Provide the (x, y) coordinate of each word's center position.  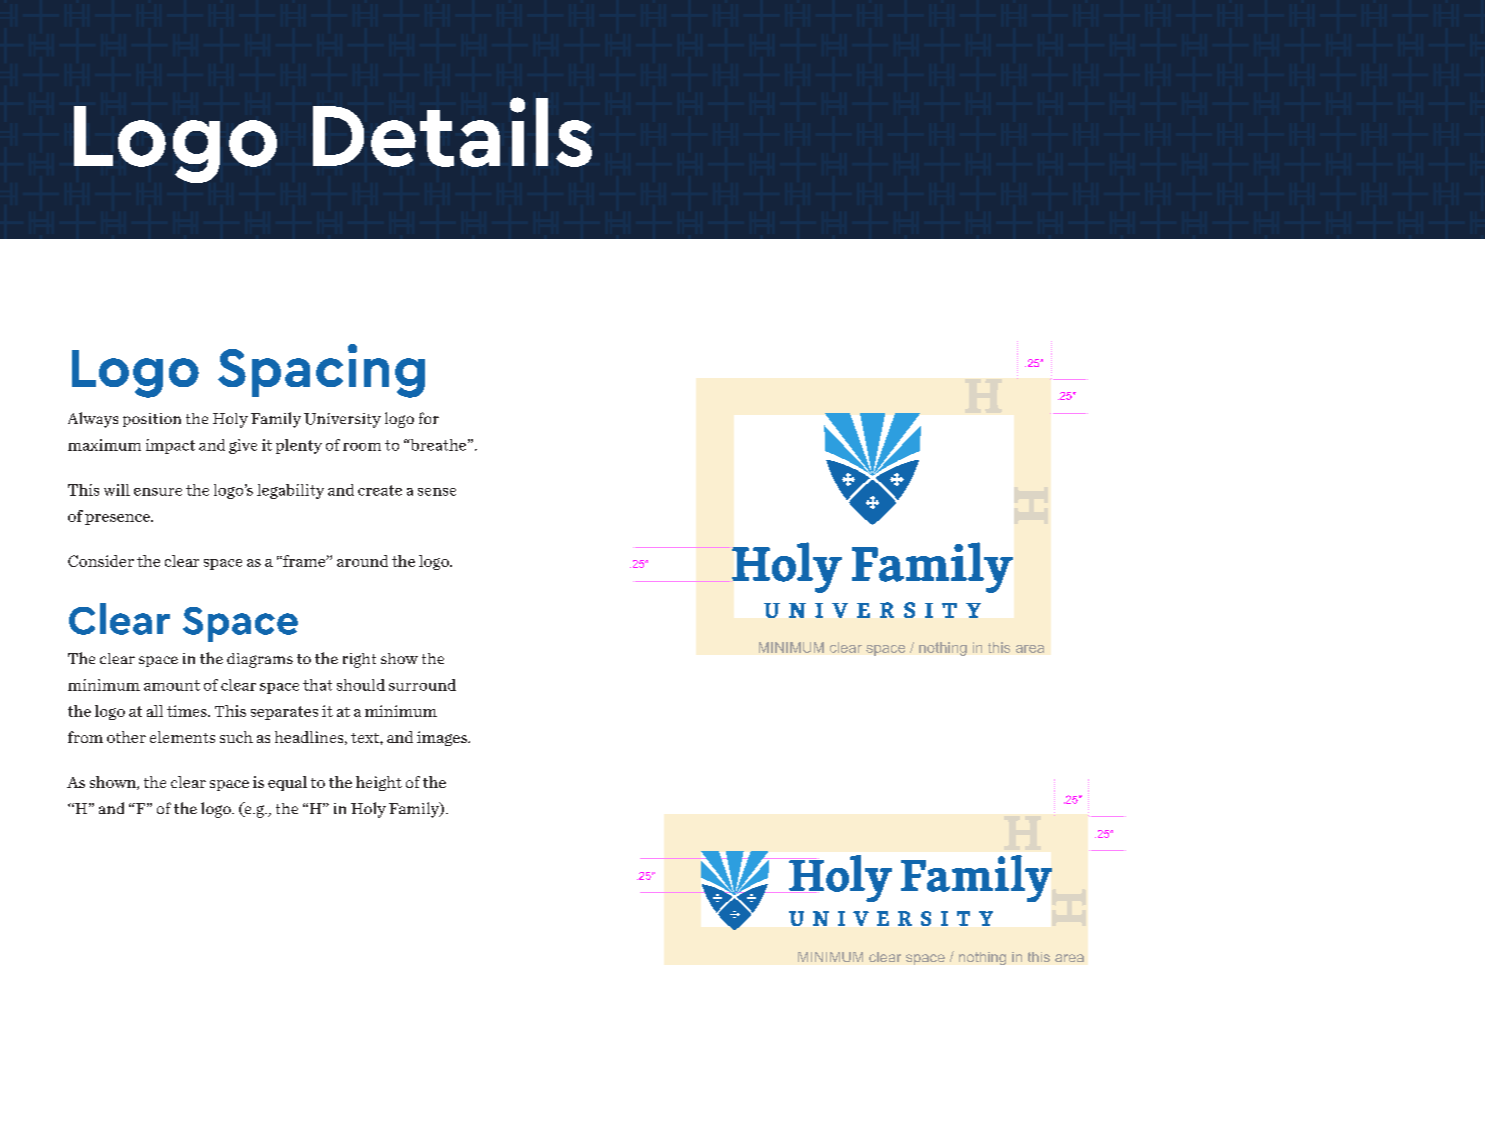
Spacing (321, 371)
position (152, 420)
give (243, 446)
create (380, 490)
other (126, 737)
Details (452, 132)
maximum (104, 445)
